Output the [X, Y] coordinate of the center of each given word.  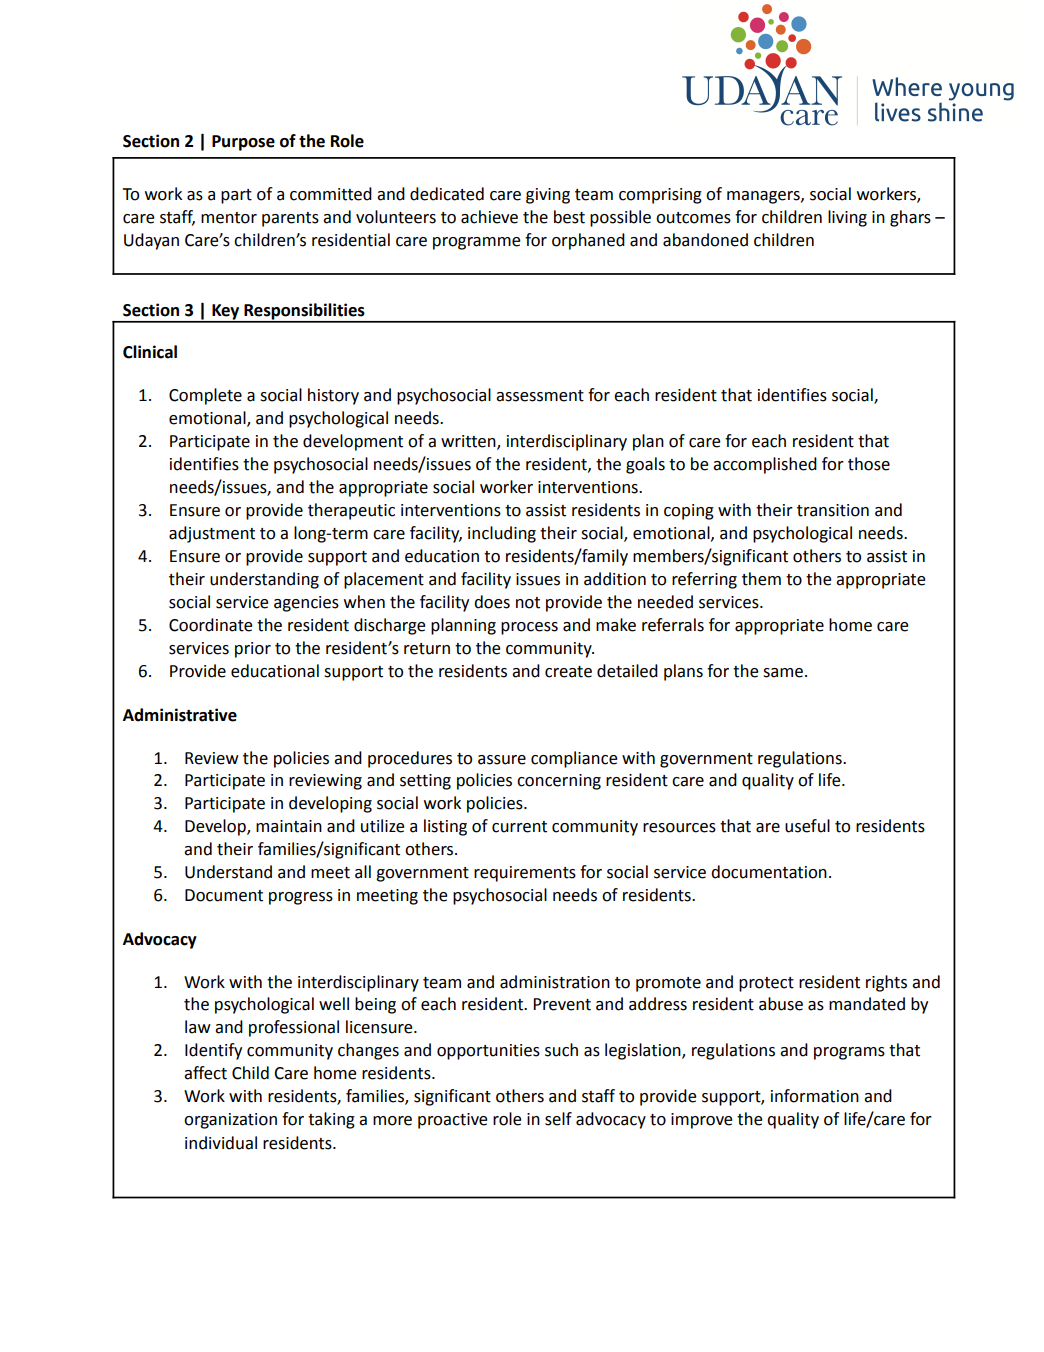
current [519, 827]
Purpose [243, 143]
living [847, 218]
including [502, 534]
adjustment [212, 534]
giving [548, 196]
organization [230, 1121]
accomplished [765, 465]
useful [807, 826]
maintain [289, 826]
